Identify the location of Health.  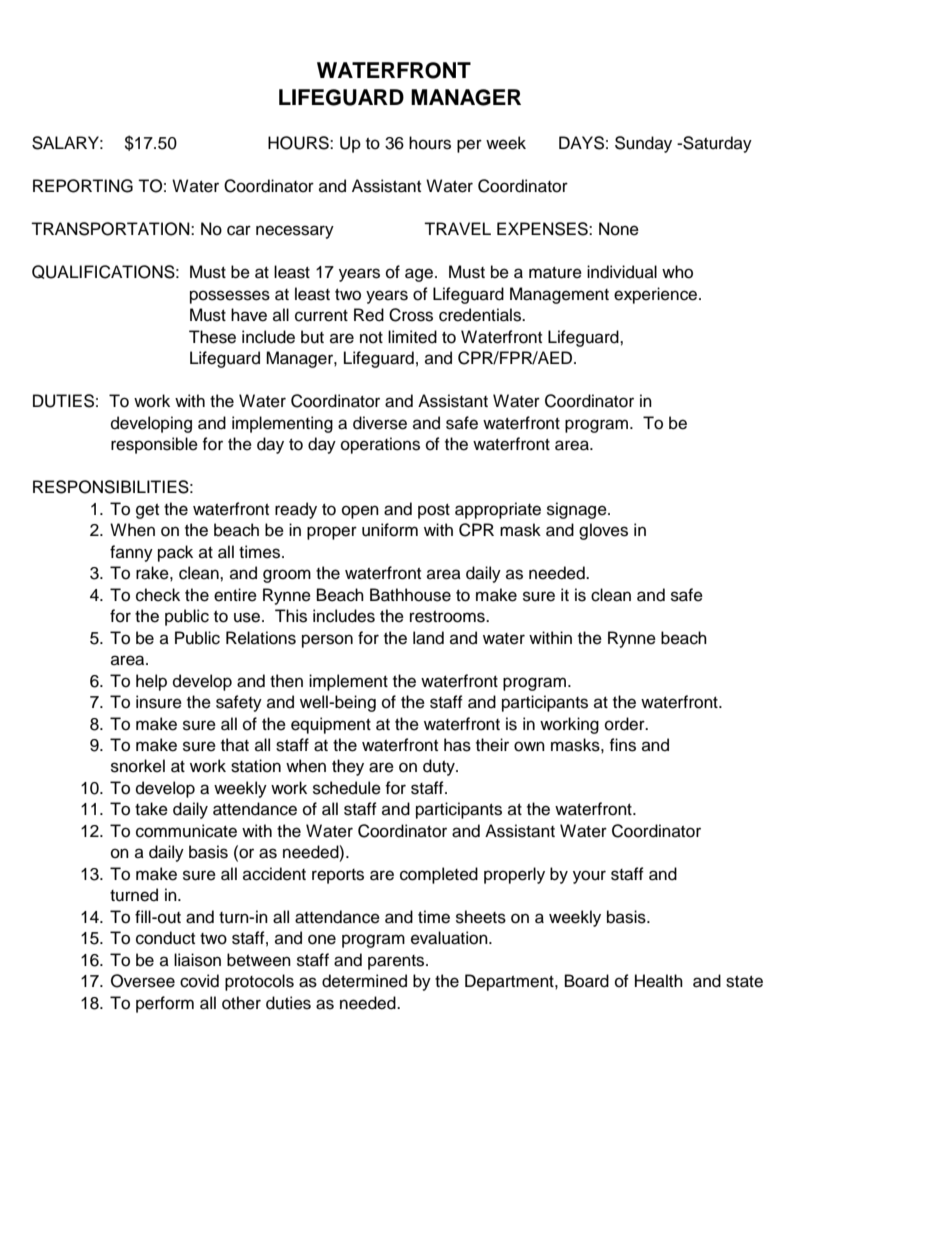
(659, 981).
